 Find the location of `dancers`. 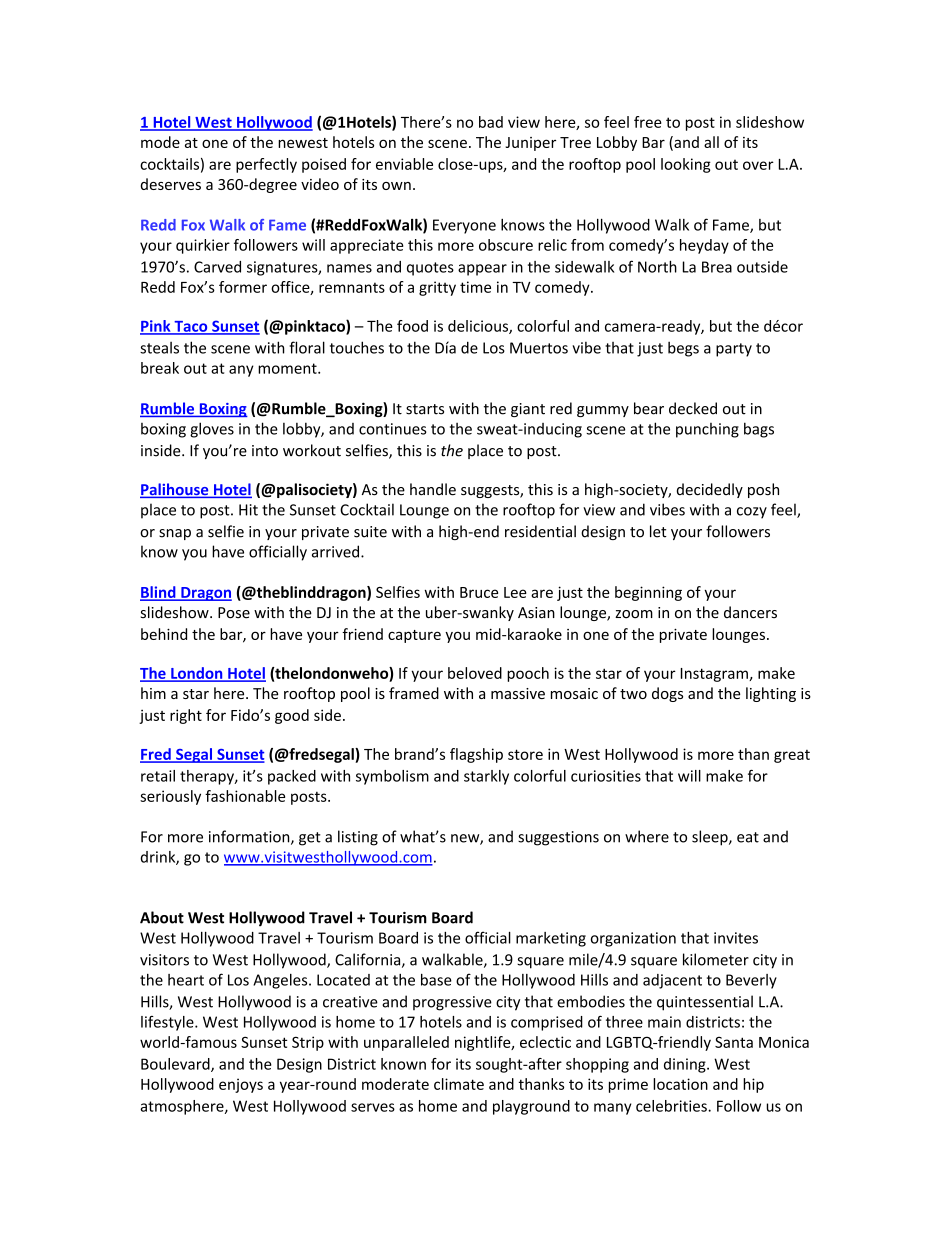

dancers is located at coordinates (750, 612).
